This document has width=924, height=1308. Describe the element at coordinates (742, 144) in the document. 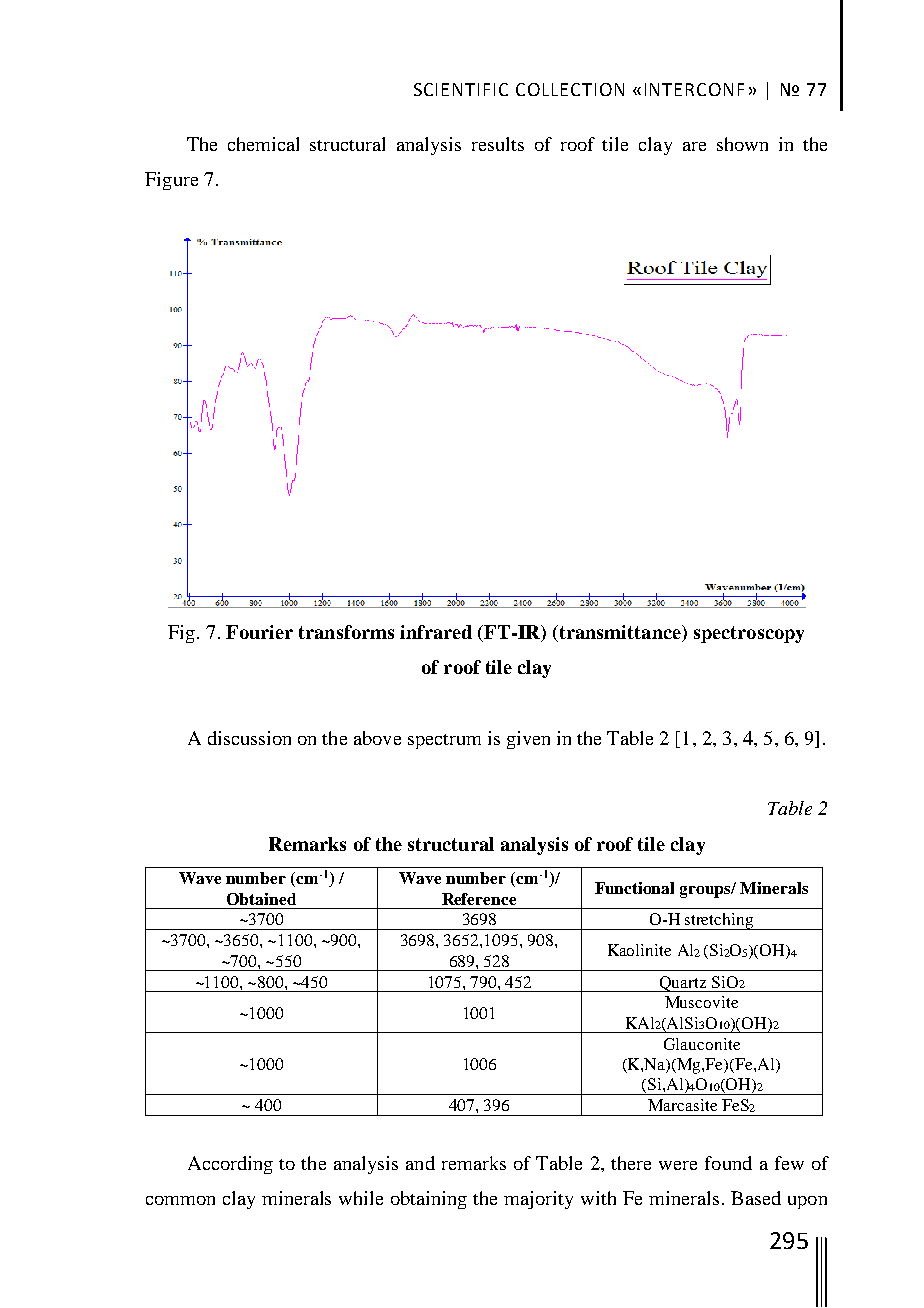

I see `shown` at that location.
